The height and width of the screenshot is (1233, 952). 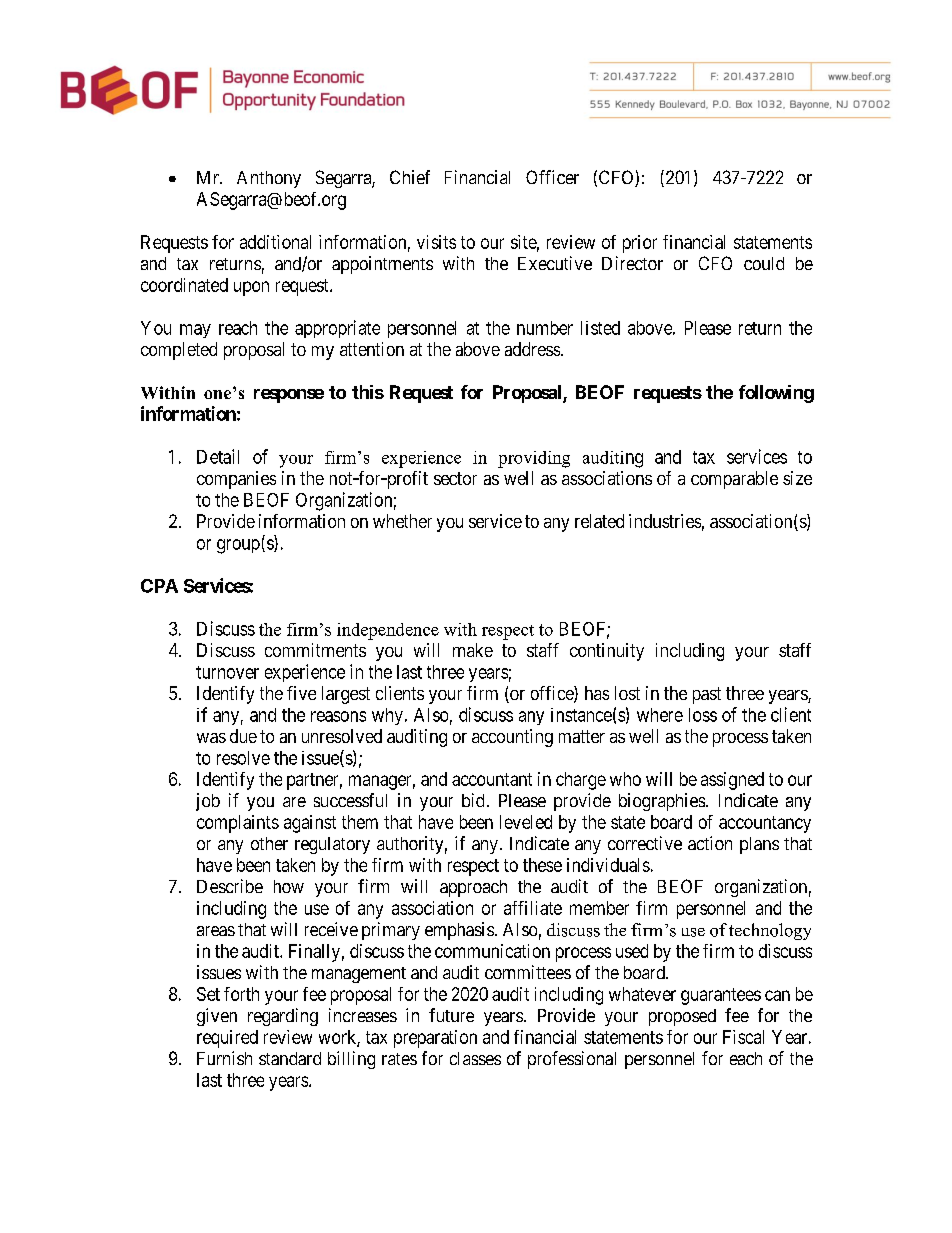 What do you see at coordinates (473, 800) in the screenshot?
I see `bid` at bounding box center [473, 800].
